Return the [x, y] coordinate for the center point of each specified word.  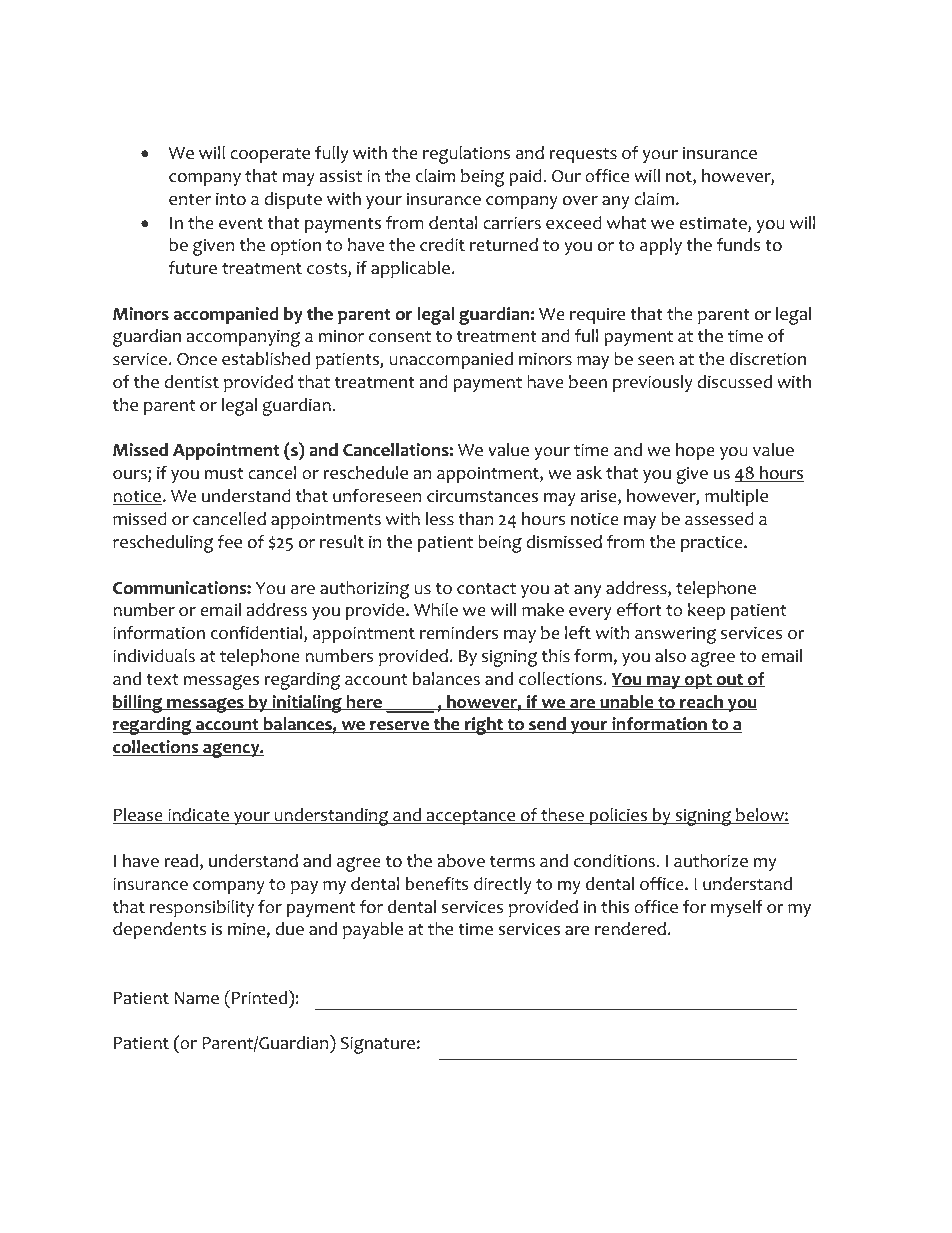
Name [197, 998]
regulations [466, 155]
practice [713, 543]
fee [229, 542]
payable [373, 930]
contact [486, 589]
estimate [714, 224]
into [231, 199]
